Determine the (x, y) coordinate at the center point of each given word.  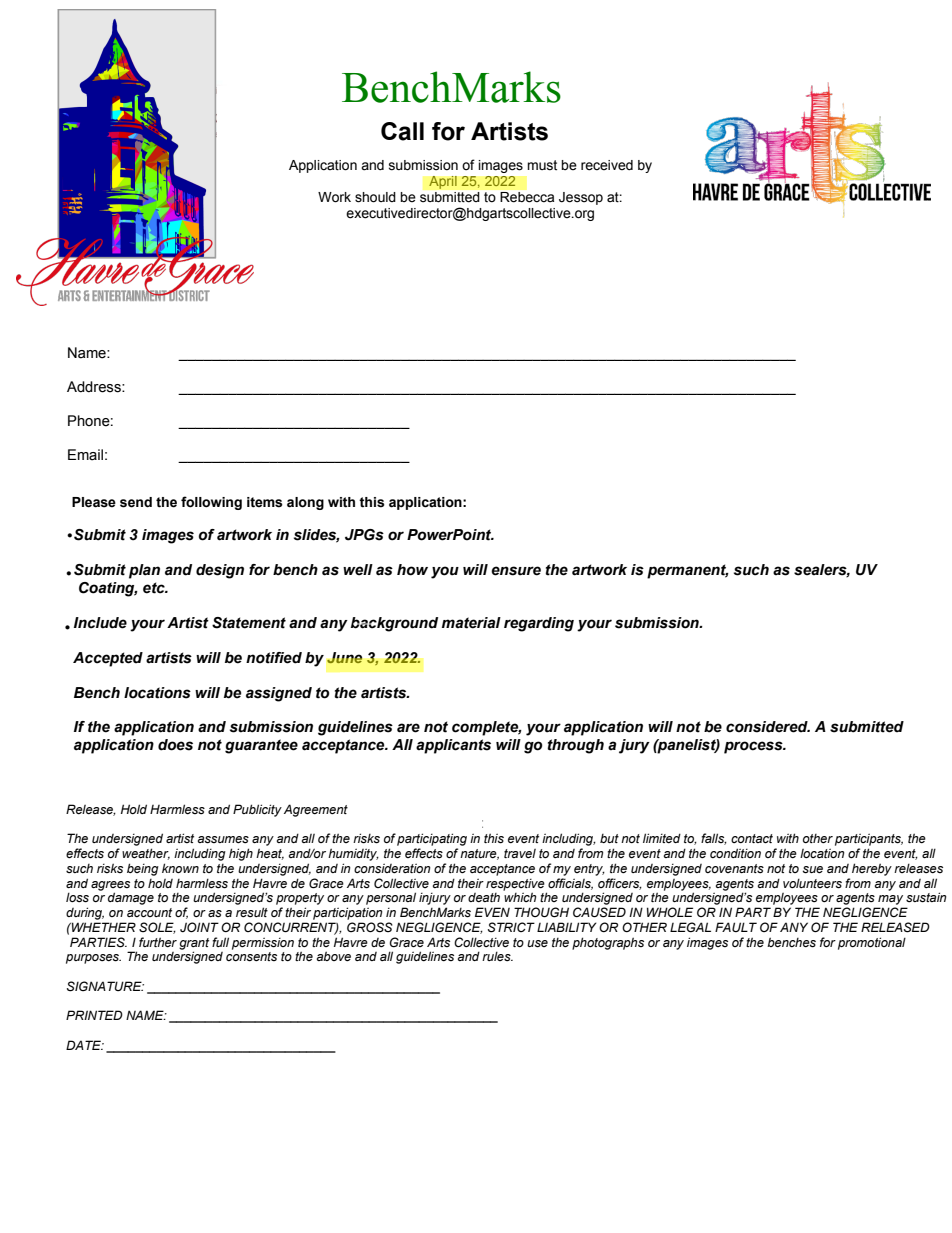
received (607, 165)
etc (155, 588)
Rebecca (527, 197)
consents (251, 957)
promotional (872, 943)
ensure (516, 571)
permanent (688, 571)
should (375, 197)
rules (497, 956)
